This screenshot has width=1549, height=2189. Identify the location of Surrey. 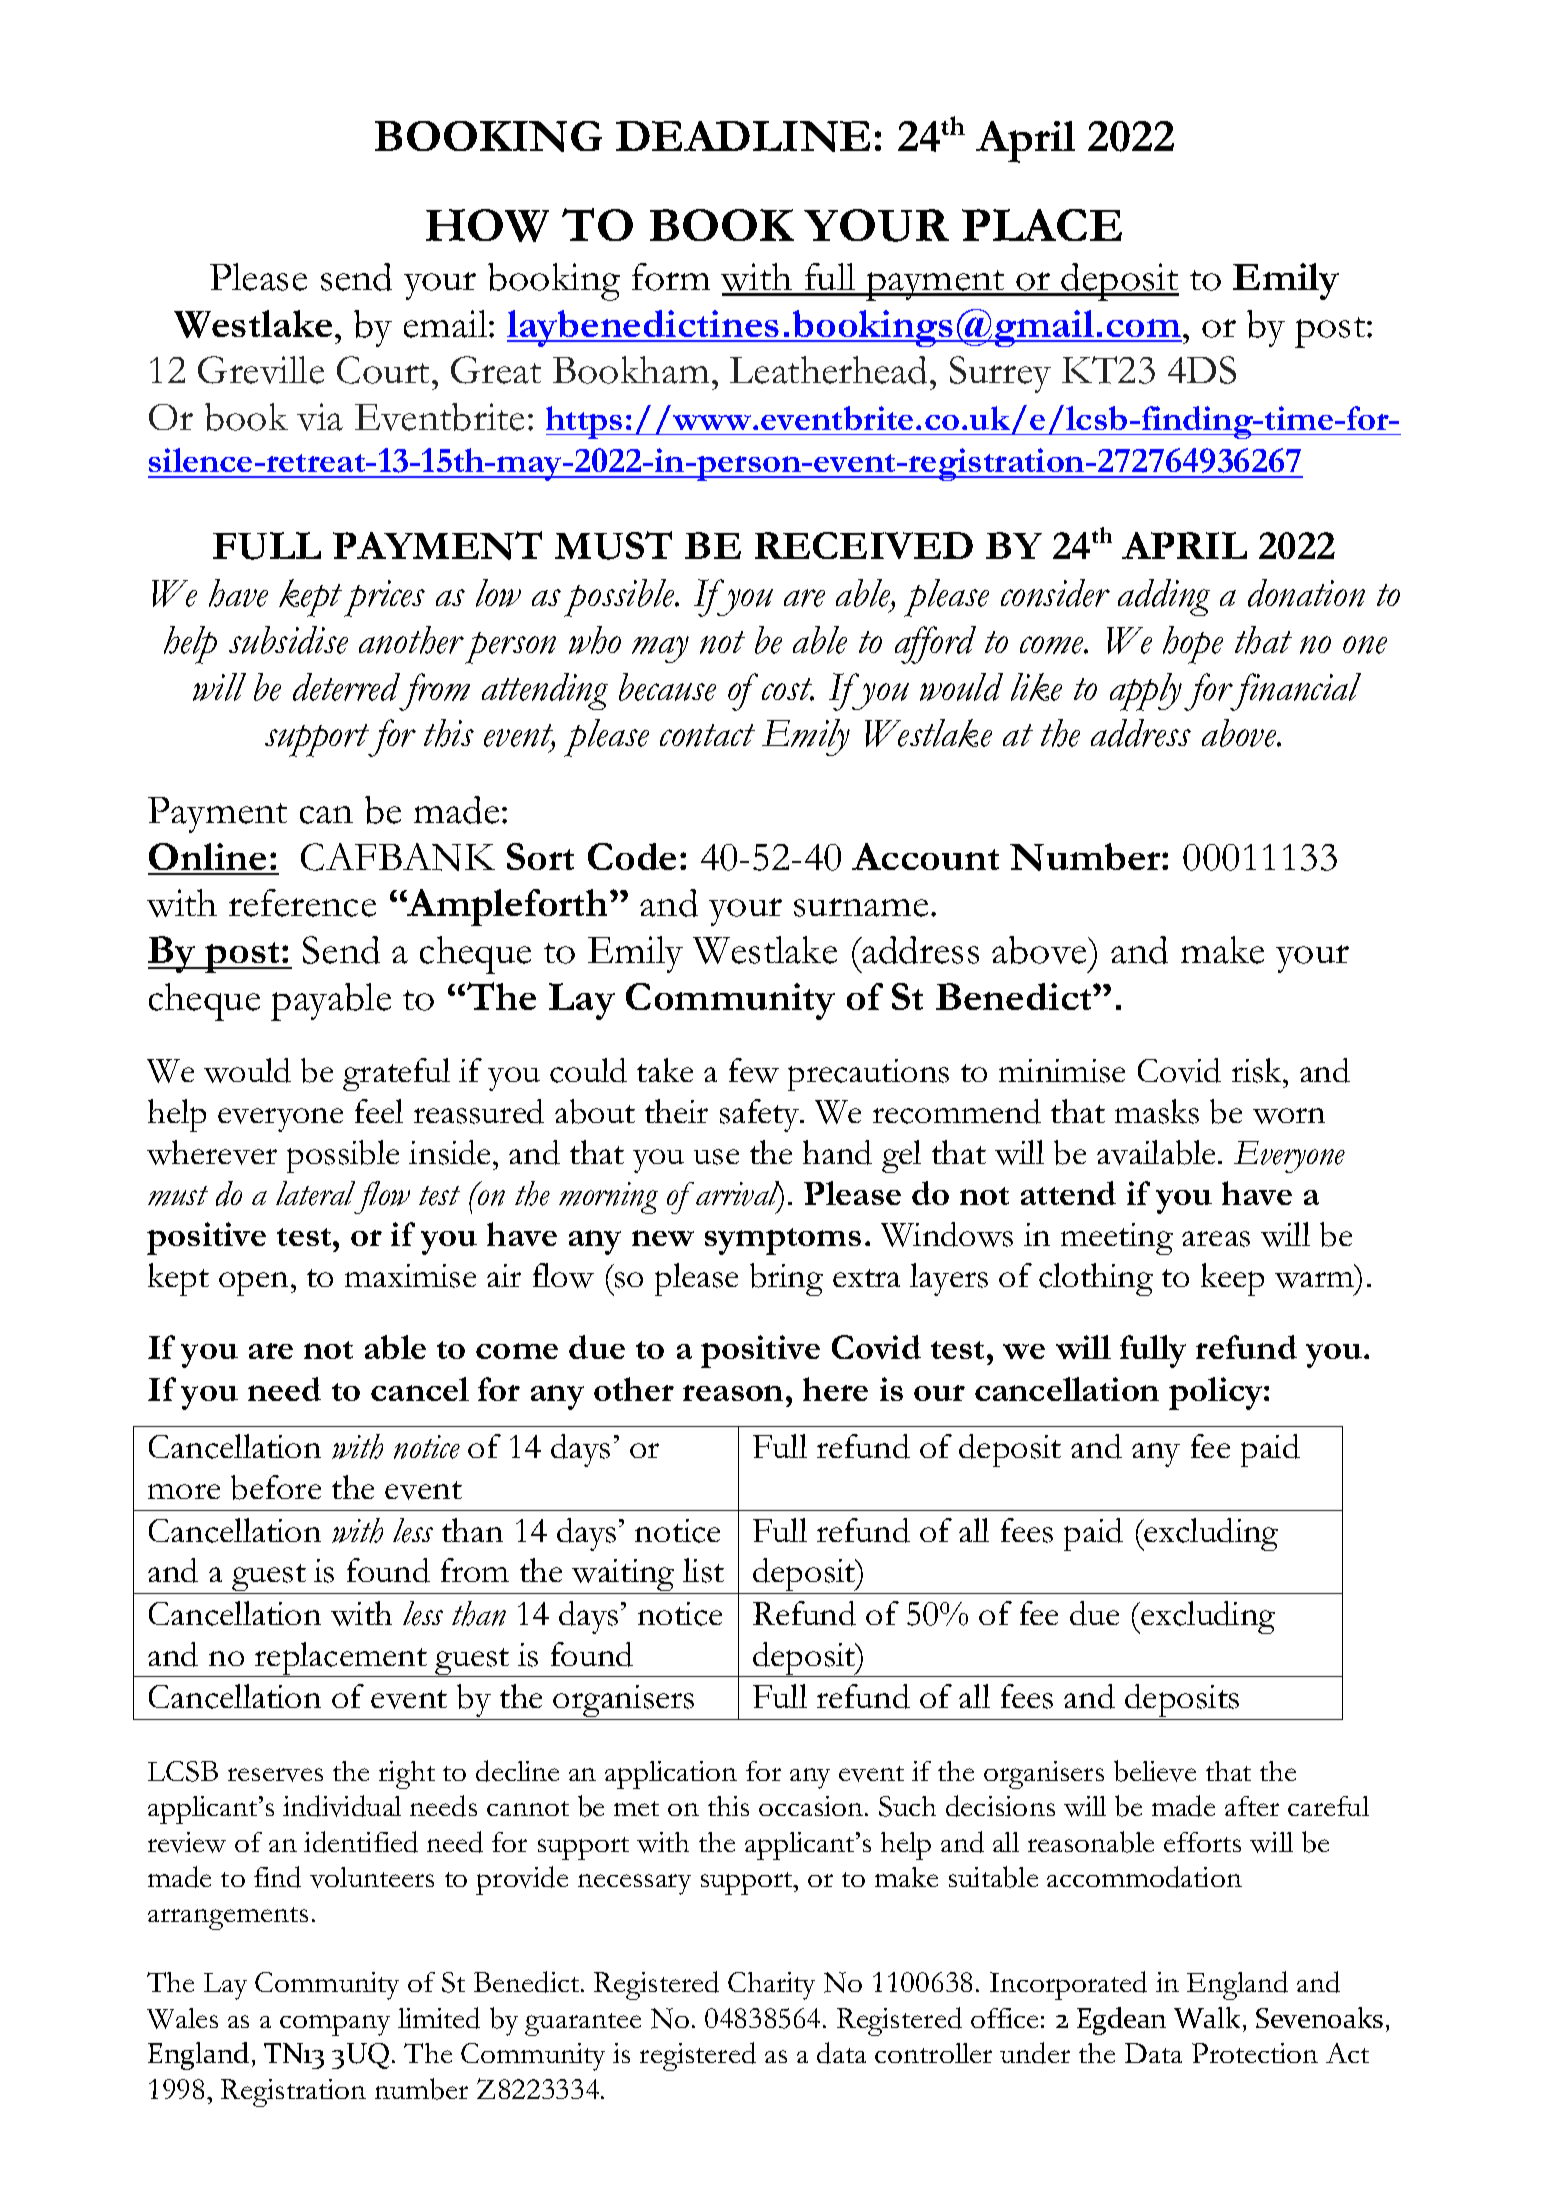
(1000, 374).
